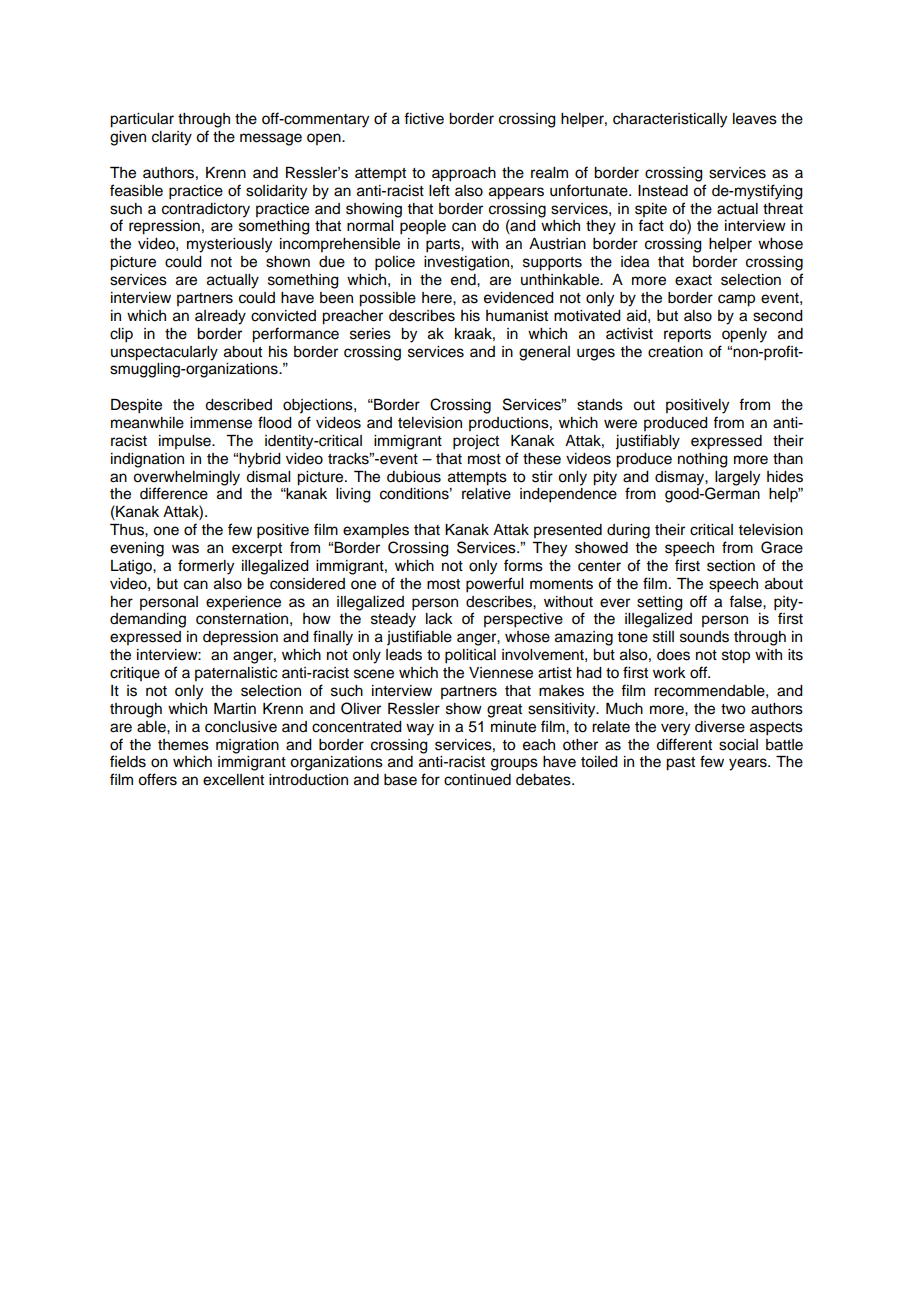  What do you see at coordinates (221, 423) in the screenshot?
I see `immense` at bounding box center [221, 423].
